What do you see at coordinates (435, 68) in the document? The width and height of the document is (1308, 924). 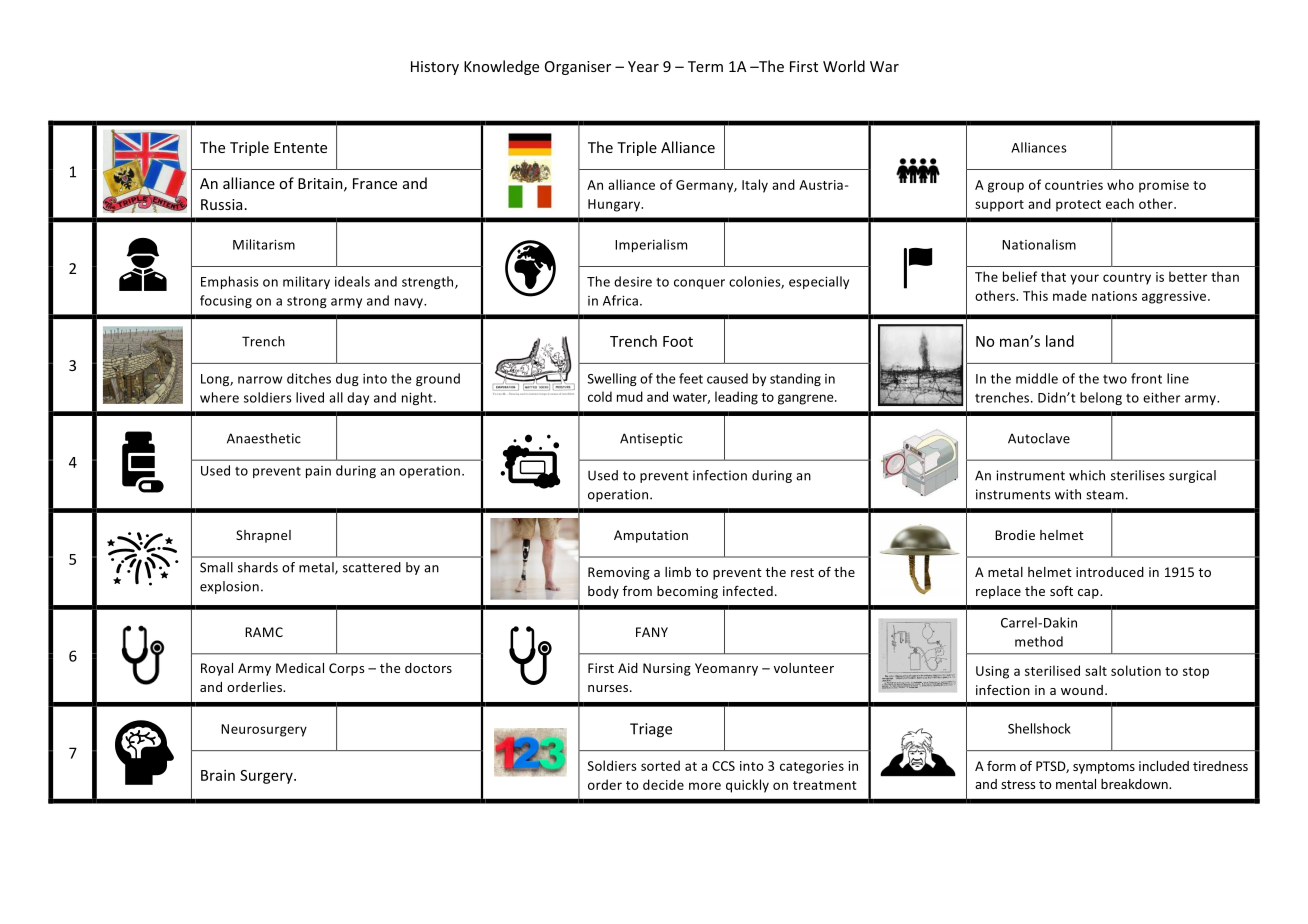 I see `History` at bounding box center [435, 68].
